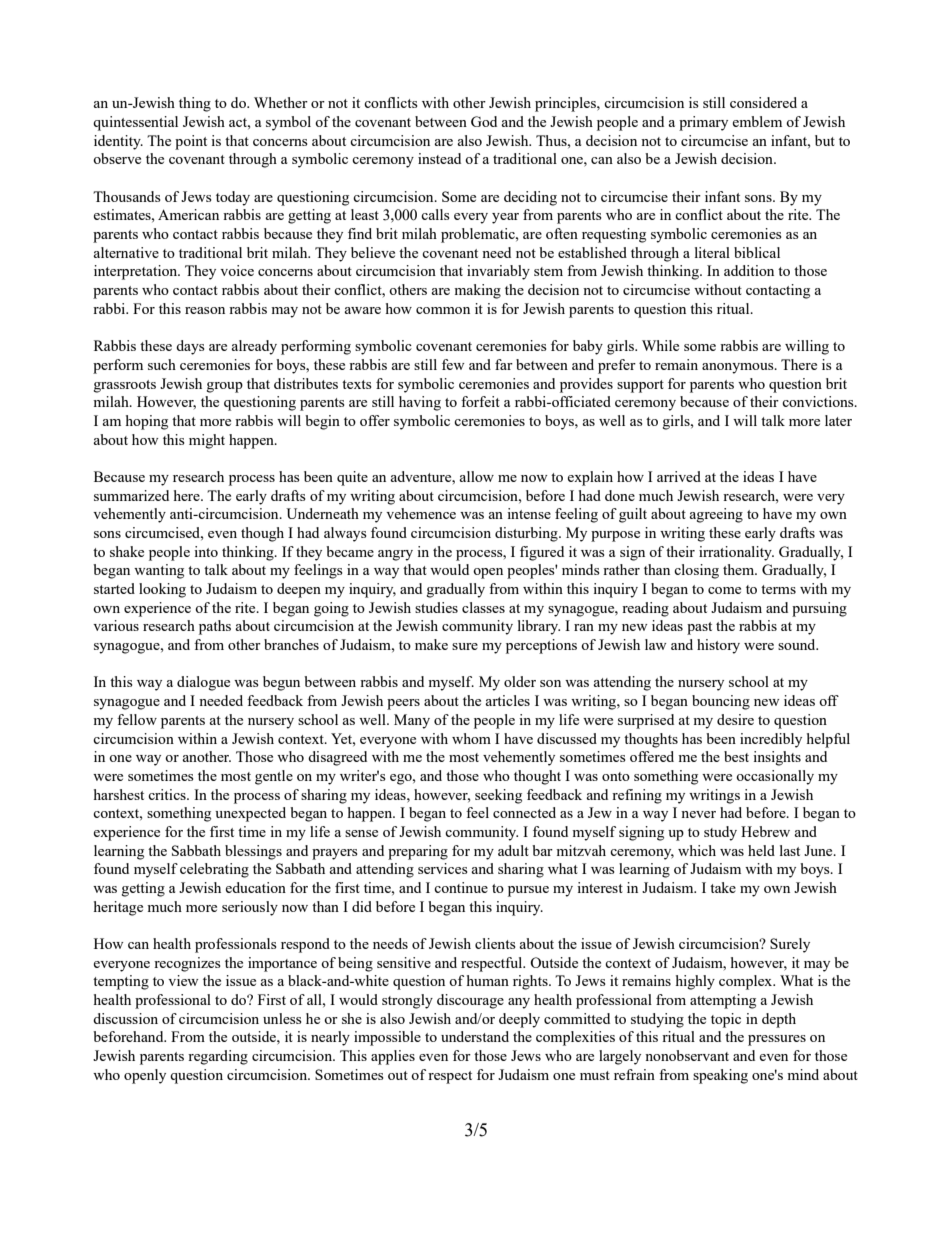 This screenshot has width=952, height=1233. I want to click on whom, so click(471, 738).
